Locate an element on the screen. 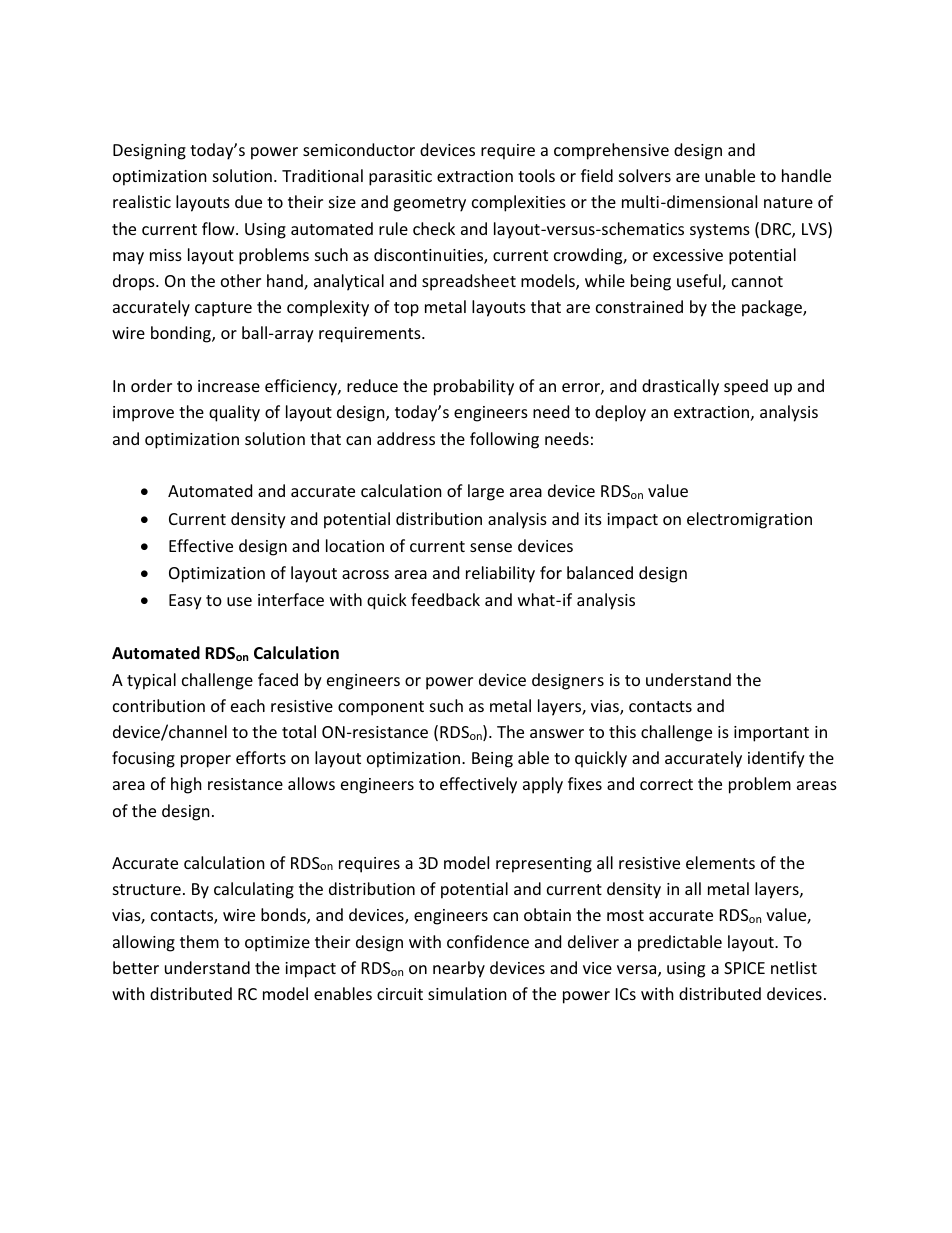  them is located at coordinates (199, 941).
